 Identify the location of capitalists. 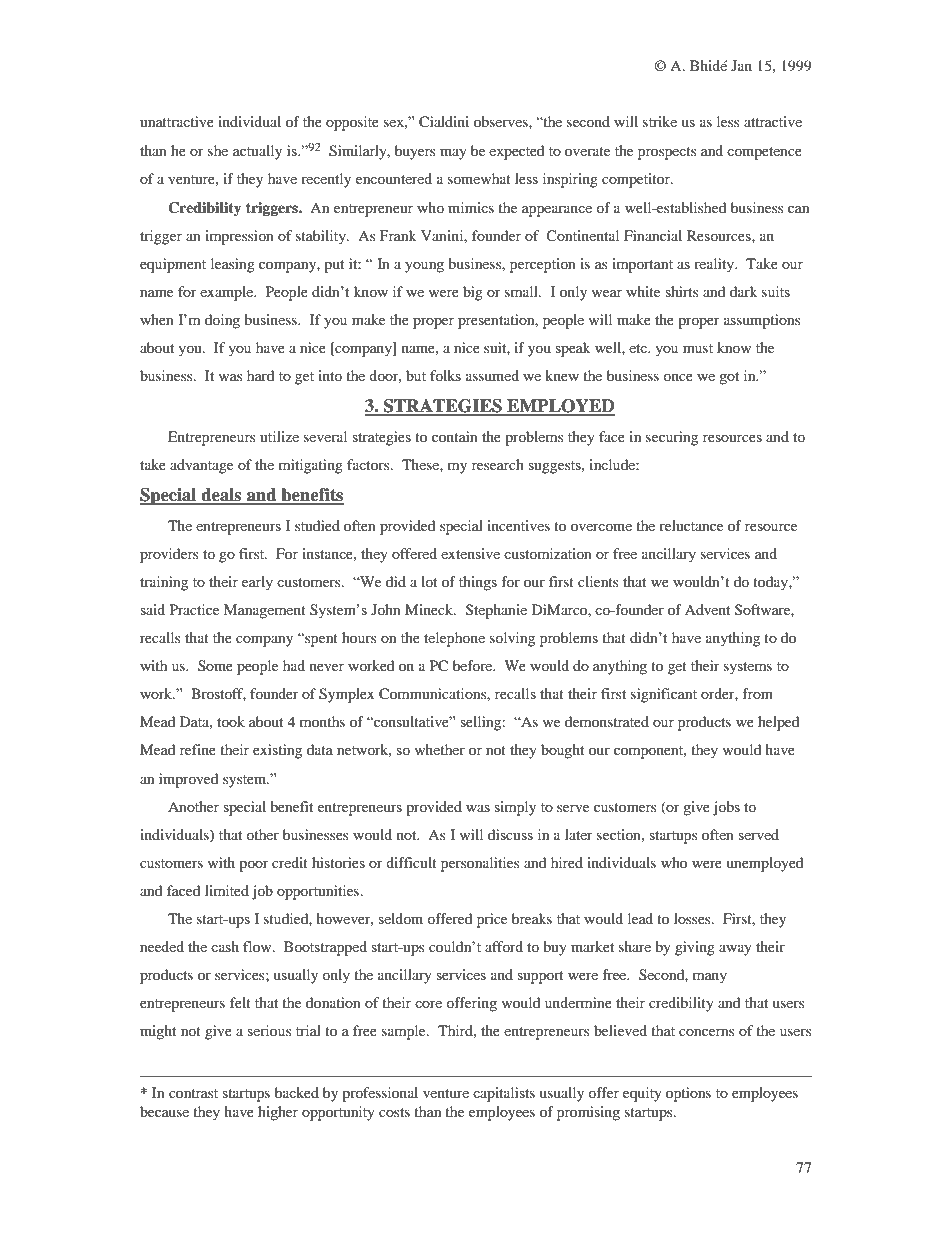
(504, 1094).
